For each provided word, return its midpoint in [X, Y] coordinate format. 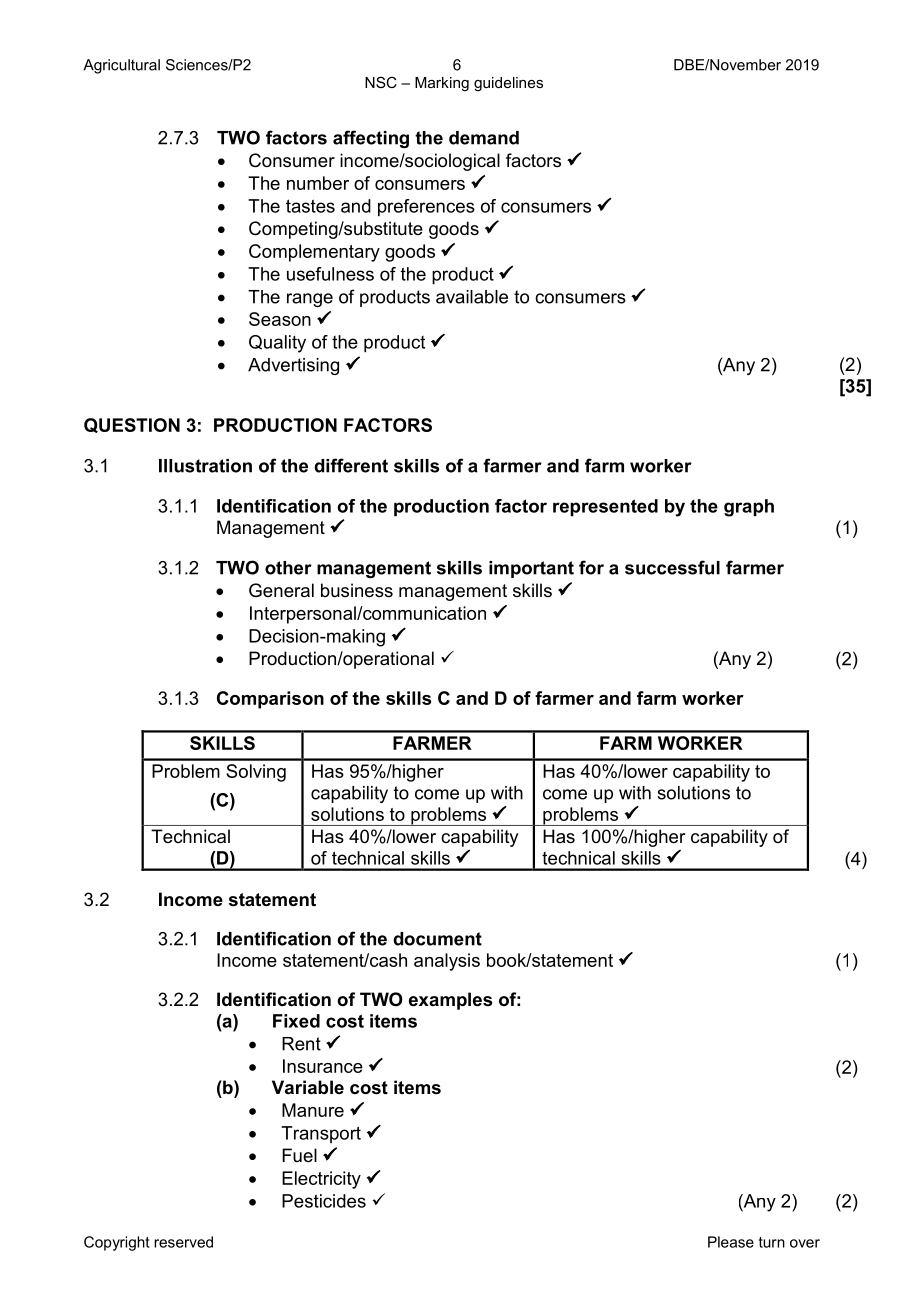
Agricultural [121, 66]
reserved [183, 1242]
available [472, 297]
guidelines [508, 84]
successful [672, 567]
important [531, 569]
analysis [447, 962]
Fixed [296, 1021]
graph [749, 508]
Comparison [270, 700]
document [437, 939]
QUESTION [132, 425]
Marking [442, 84]
